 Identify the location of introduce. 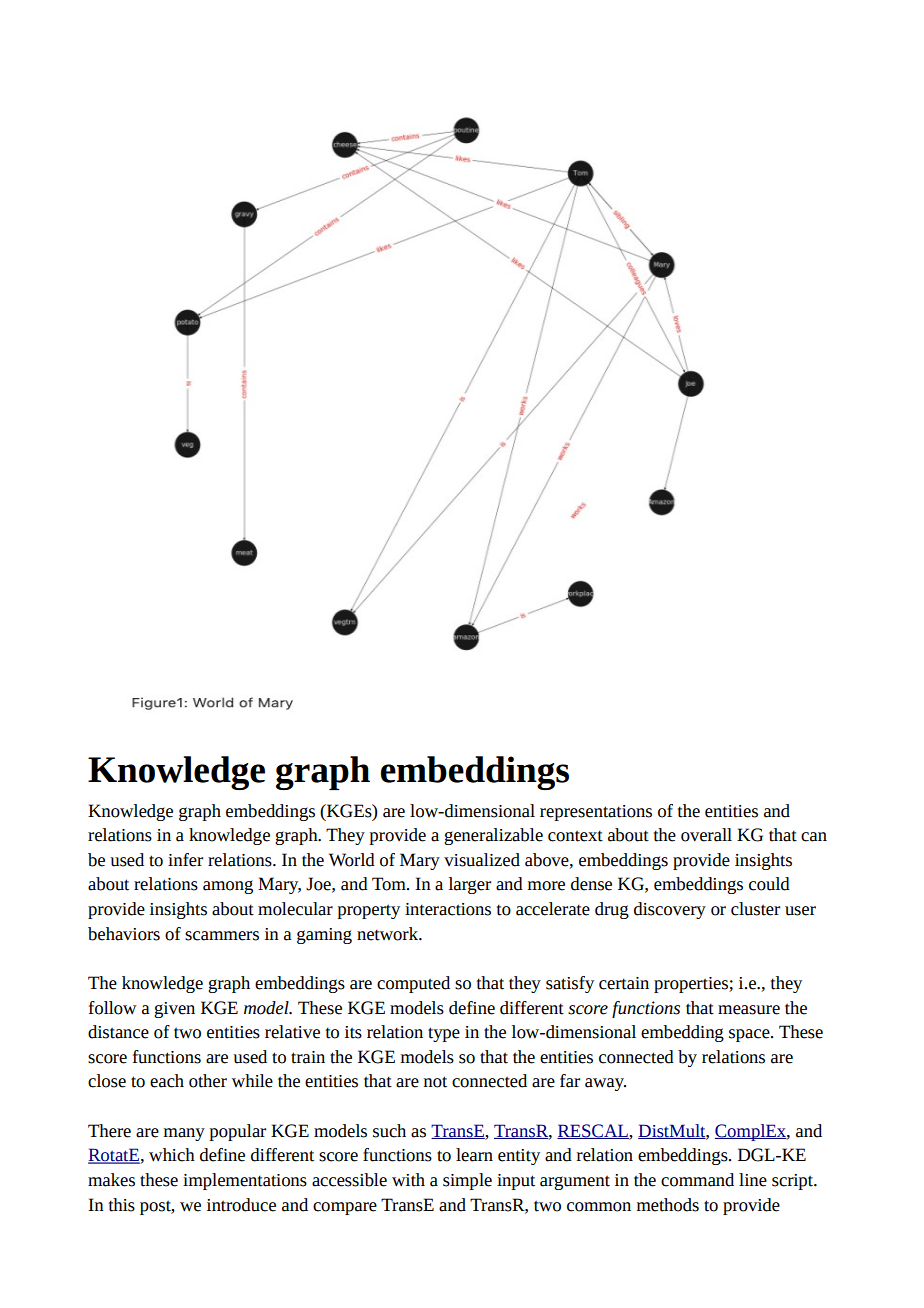
(241, 1205).
